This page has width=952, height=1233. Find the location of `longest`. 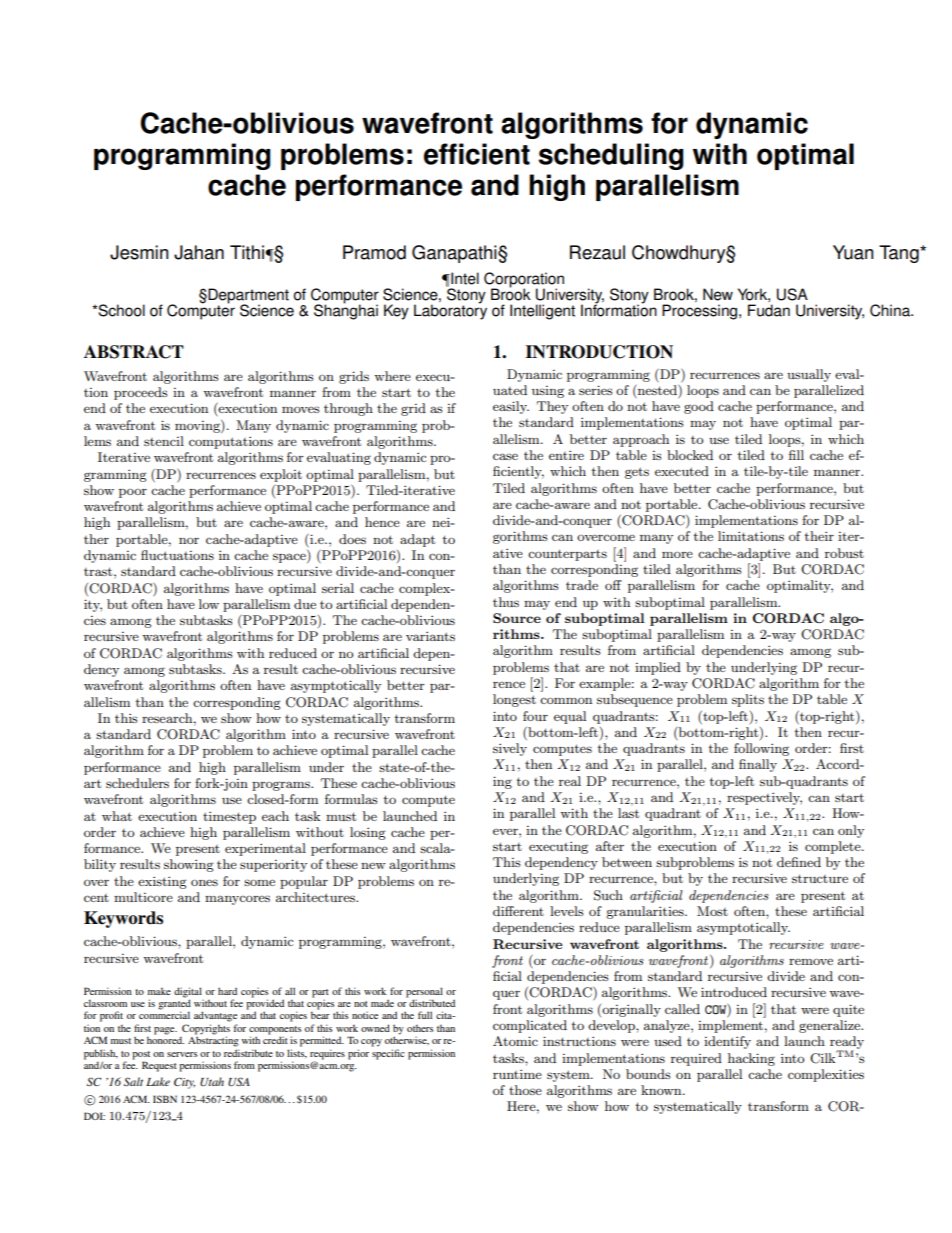

longest is located at coordinates (514, 700).
